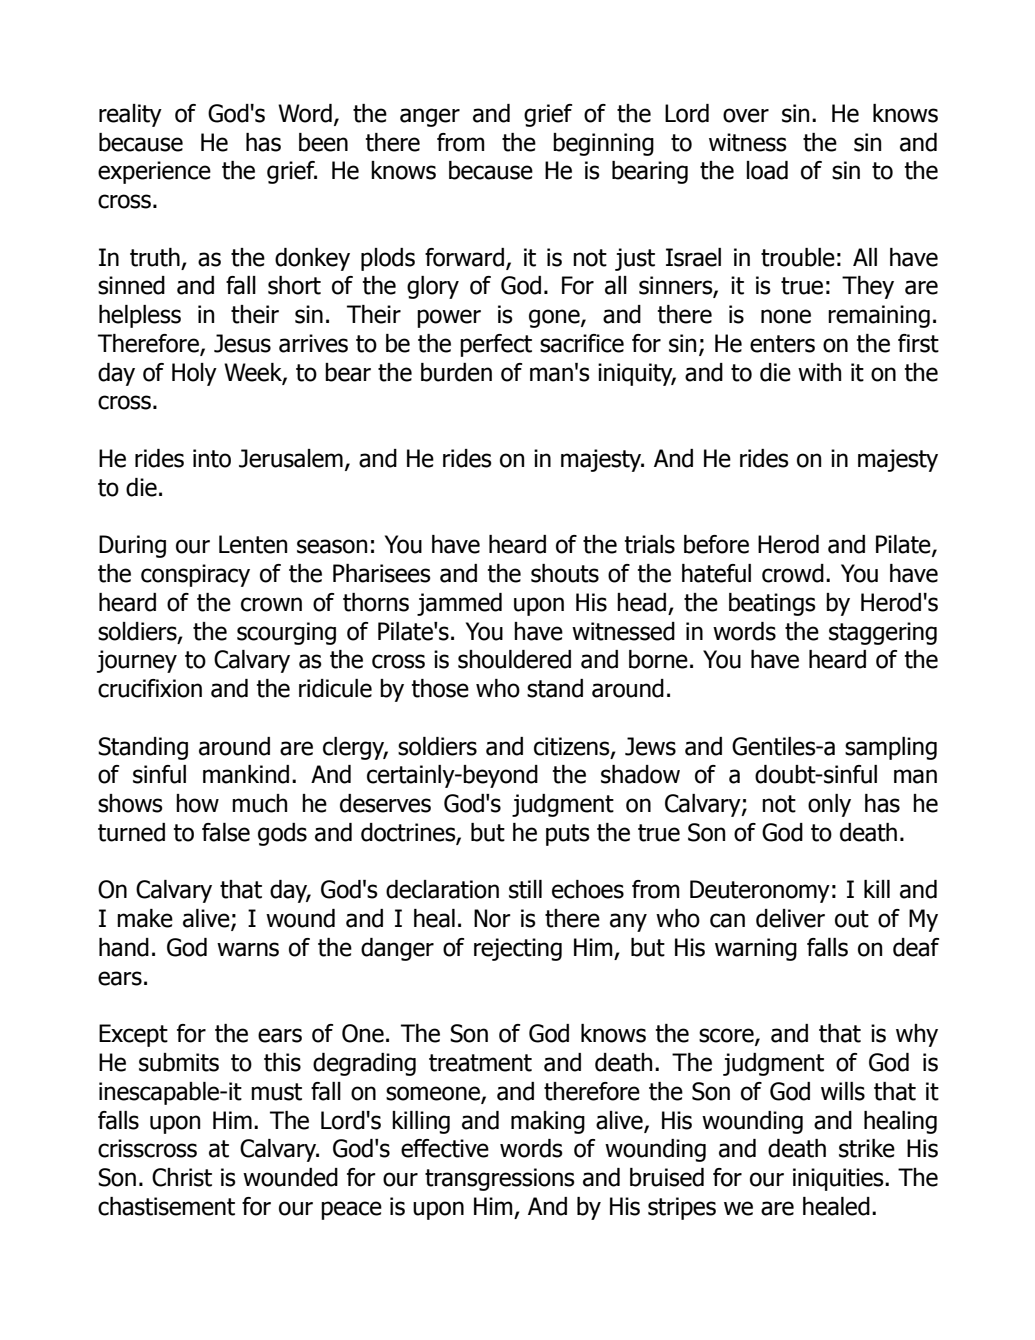 This screenshot has width=1035, height=1340. Describe the element at coordinates (839, 1179) in the screenshot. I see `iniquities` at that location.
